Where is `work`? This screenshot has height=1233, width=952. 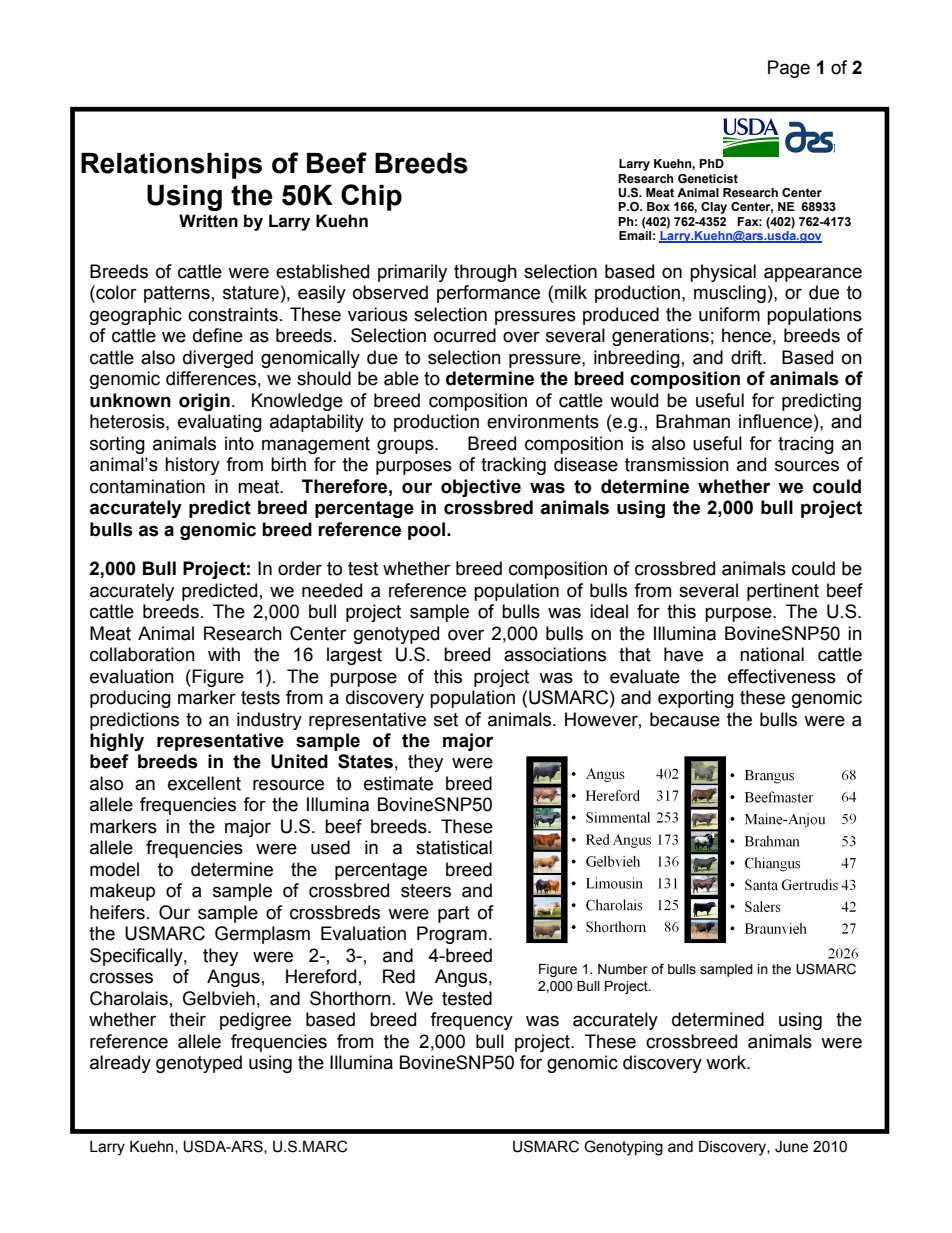 work is located at coordinates (727, 1062).
